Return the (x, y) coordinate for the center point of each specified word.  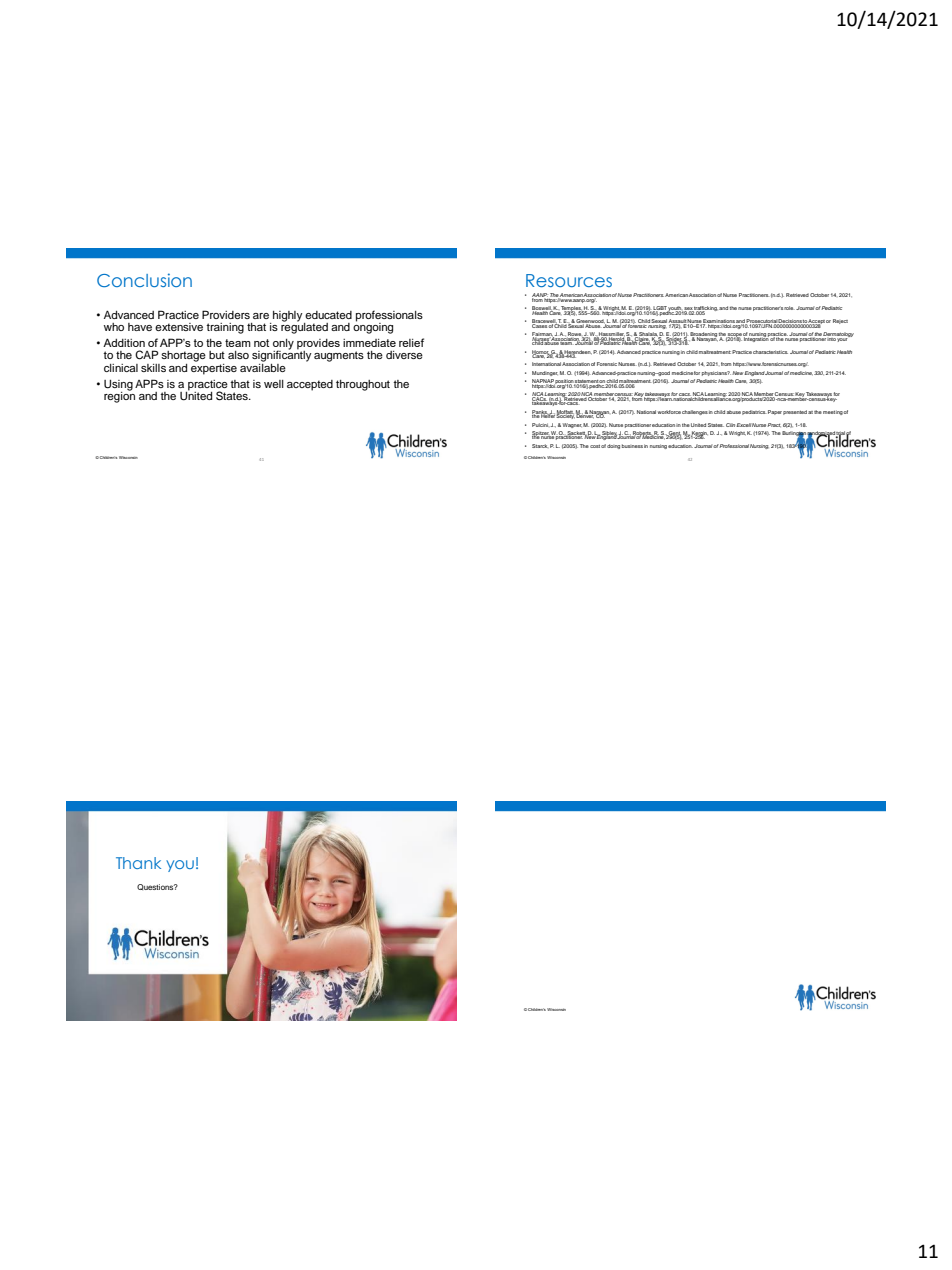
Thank (138, 863)
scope (734, 336)
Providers (226, 314)
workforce (669, 412)
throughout (363, 385)
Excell (744, 425)
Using (118, 386)
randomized (821, 434)
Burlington (794, 435)
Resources (569, 280)
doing (613, 446)
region (119, 396)
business (632, 446)
